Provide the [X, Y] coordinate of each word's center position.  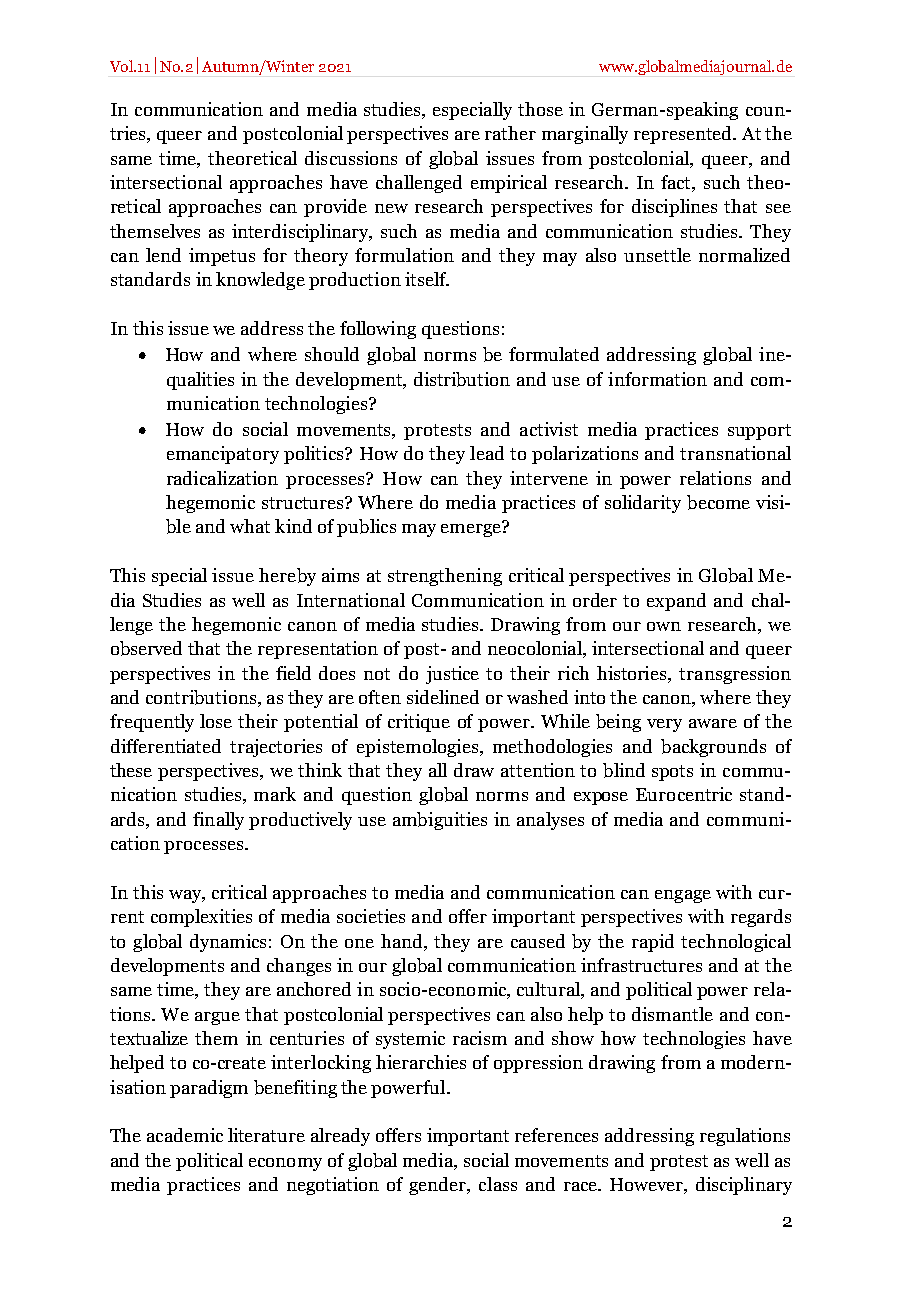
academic [185, 1135]
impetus [222, 257]
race [582, 1186]
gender [439, 1186]
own [664, 626]
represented [684, 135]
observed [146, 648]
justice [452, 675]
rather [510, 133]
